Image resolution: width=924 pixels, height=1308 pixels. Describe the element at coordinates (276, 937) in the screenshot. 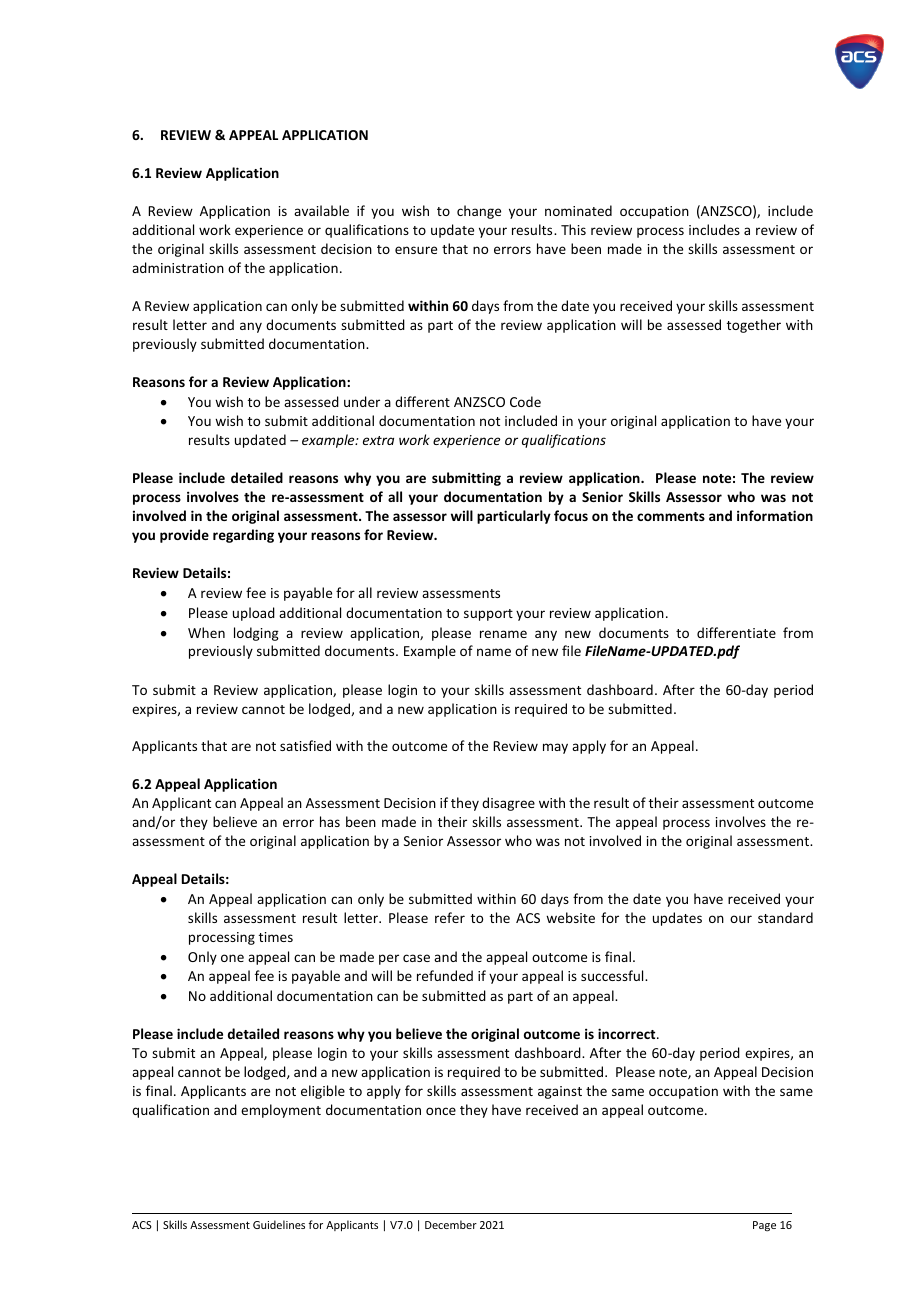

I see `times` at that location.
